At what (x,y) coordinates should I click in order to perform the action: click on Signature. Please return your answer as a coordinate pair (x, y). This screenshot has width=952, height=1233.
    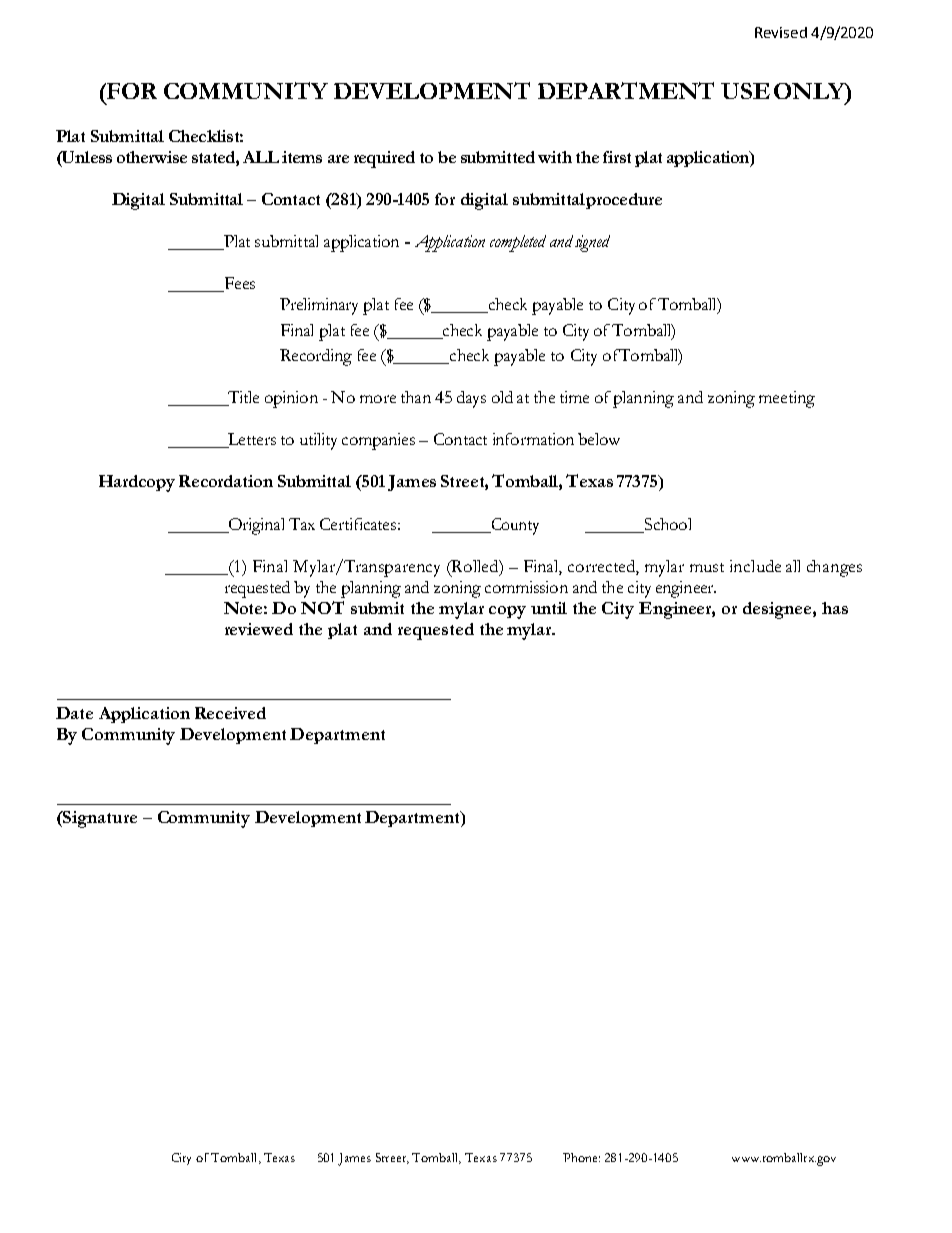
    Looking at the image, I should click on (99, 819).
